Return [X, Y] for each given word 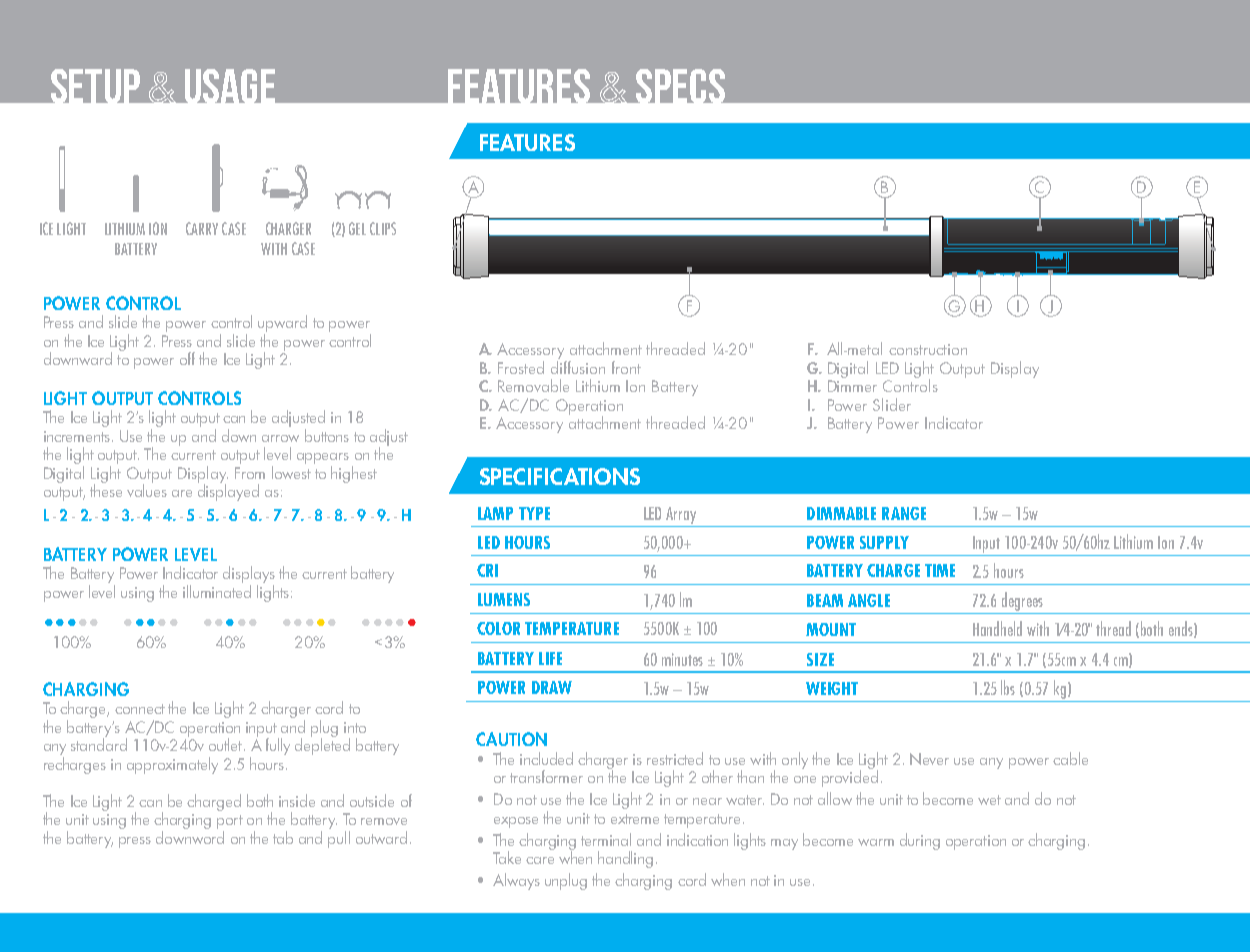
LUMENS [504, 599]
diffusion [578, 366]
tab [283, 837]
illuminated [217, 591]
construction [928, 349]
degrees [1022, 603]
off [187, 358]
